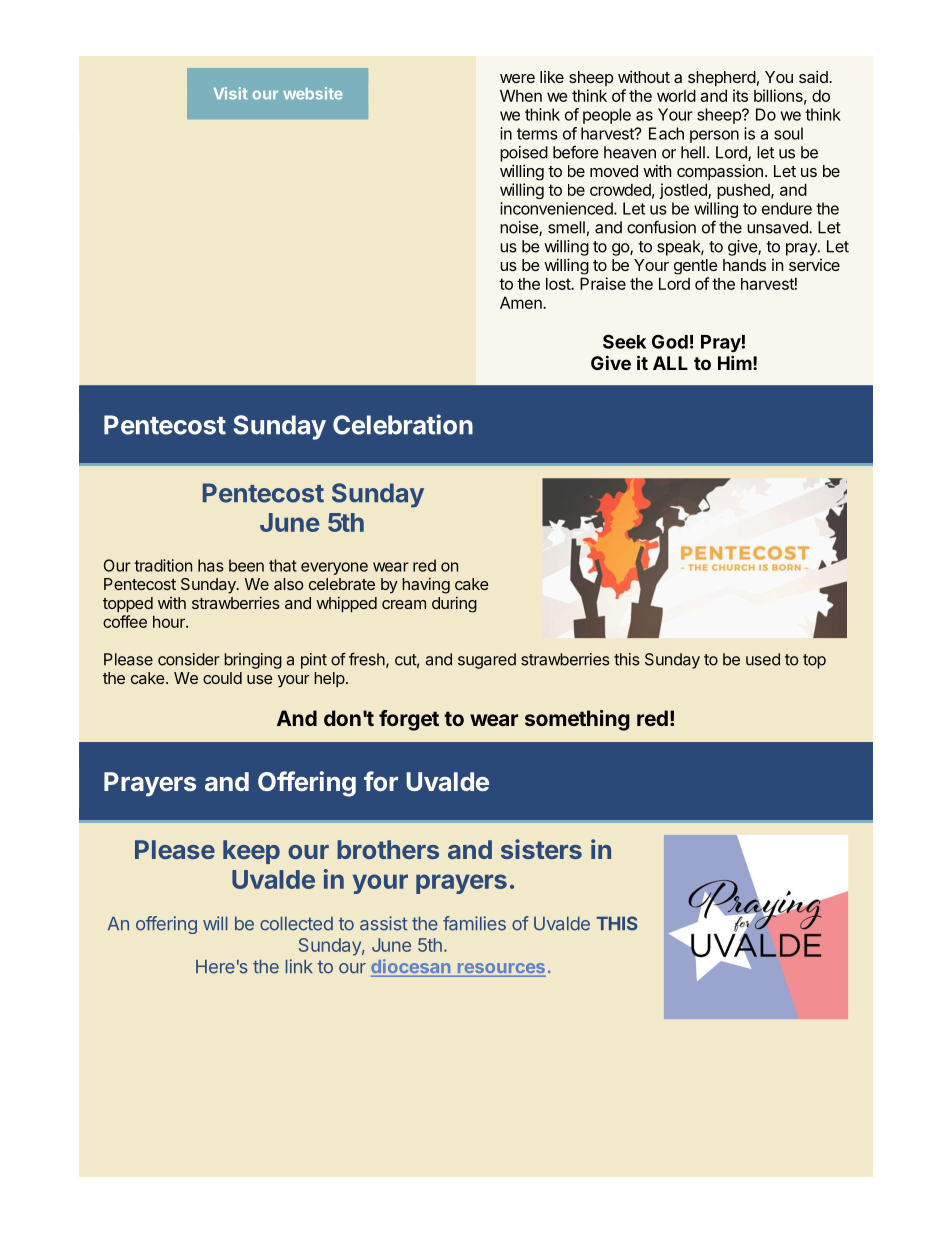 The height and width of the document is (1233, 952). I want to click on collected, so click(296, 923).
